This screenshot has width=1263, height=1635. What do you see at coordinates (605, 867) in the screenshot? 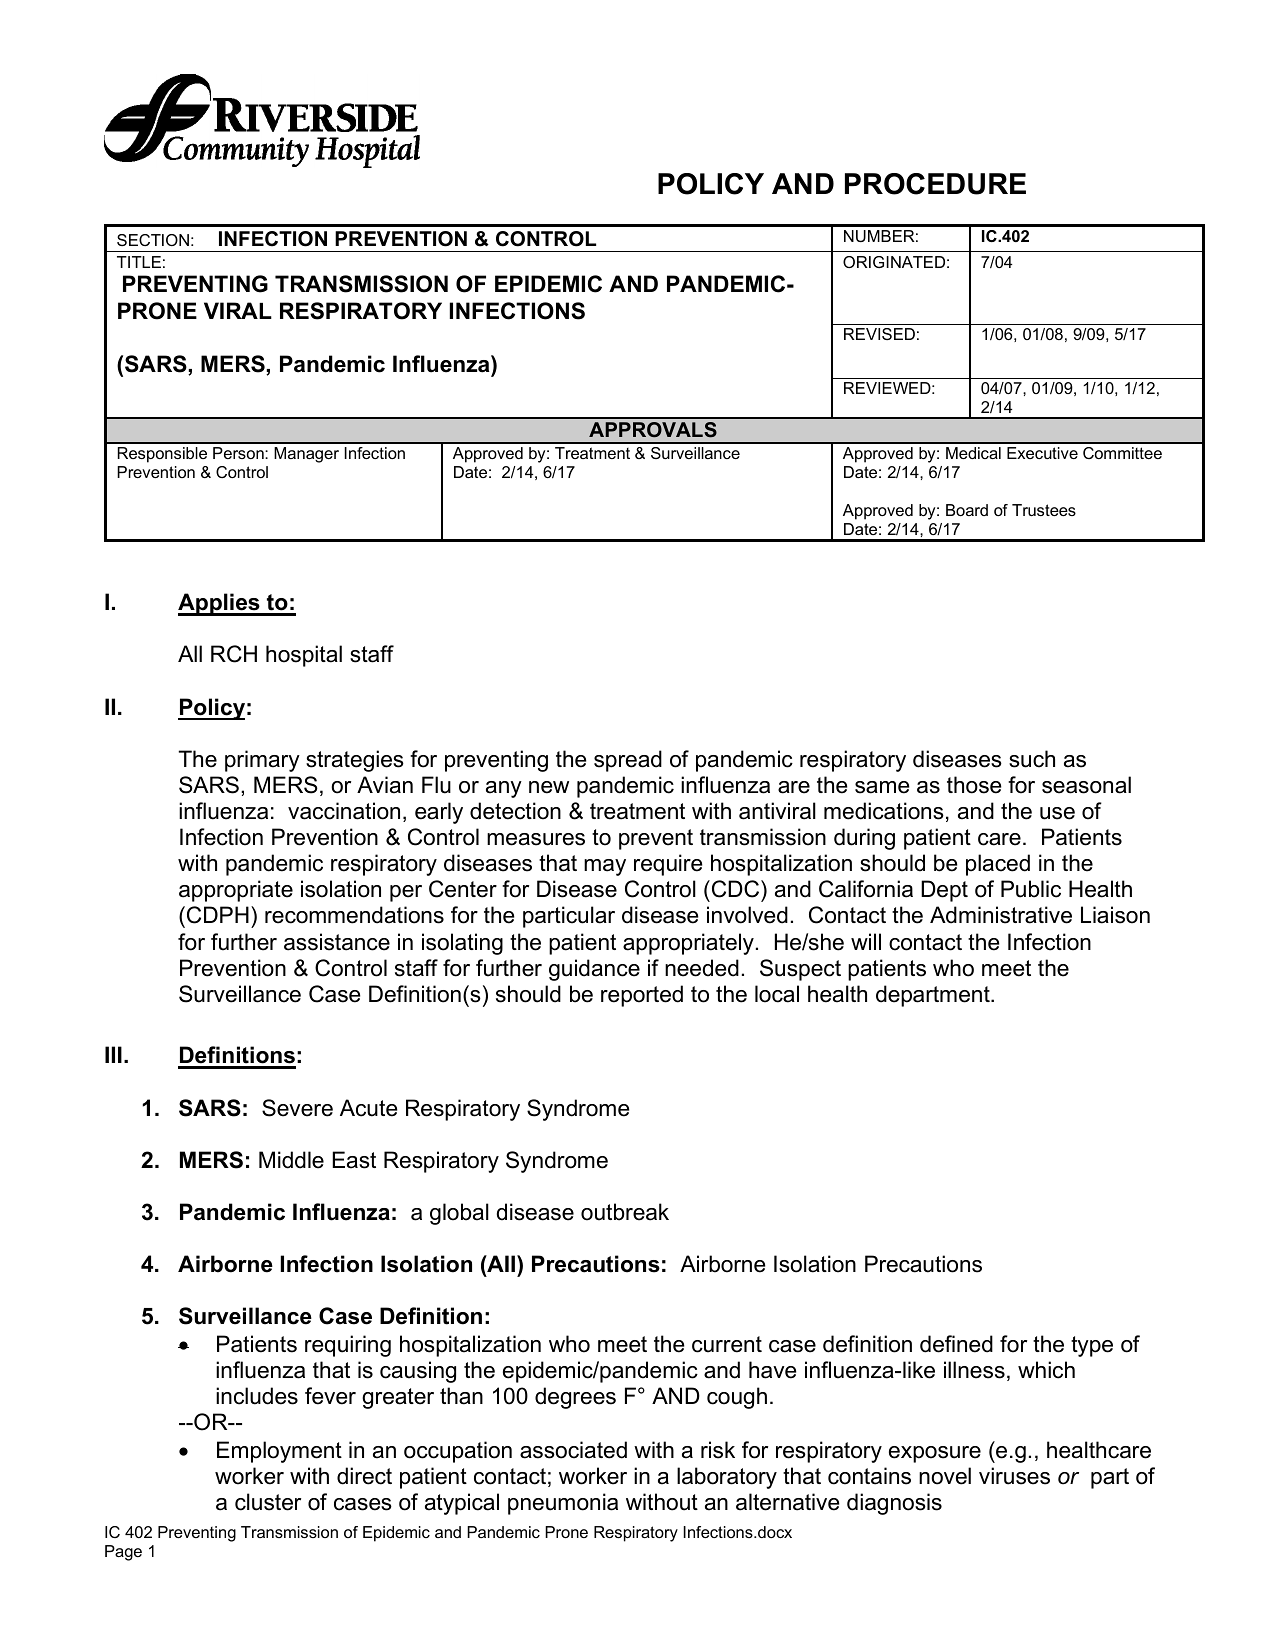
I see `may` at bounding box center [605, 867].
